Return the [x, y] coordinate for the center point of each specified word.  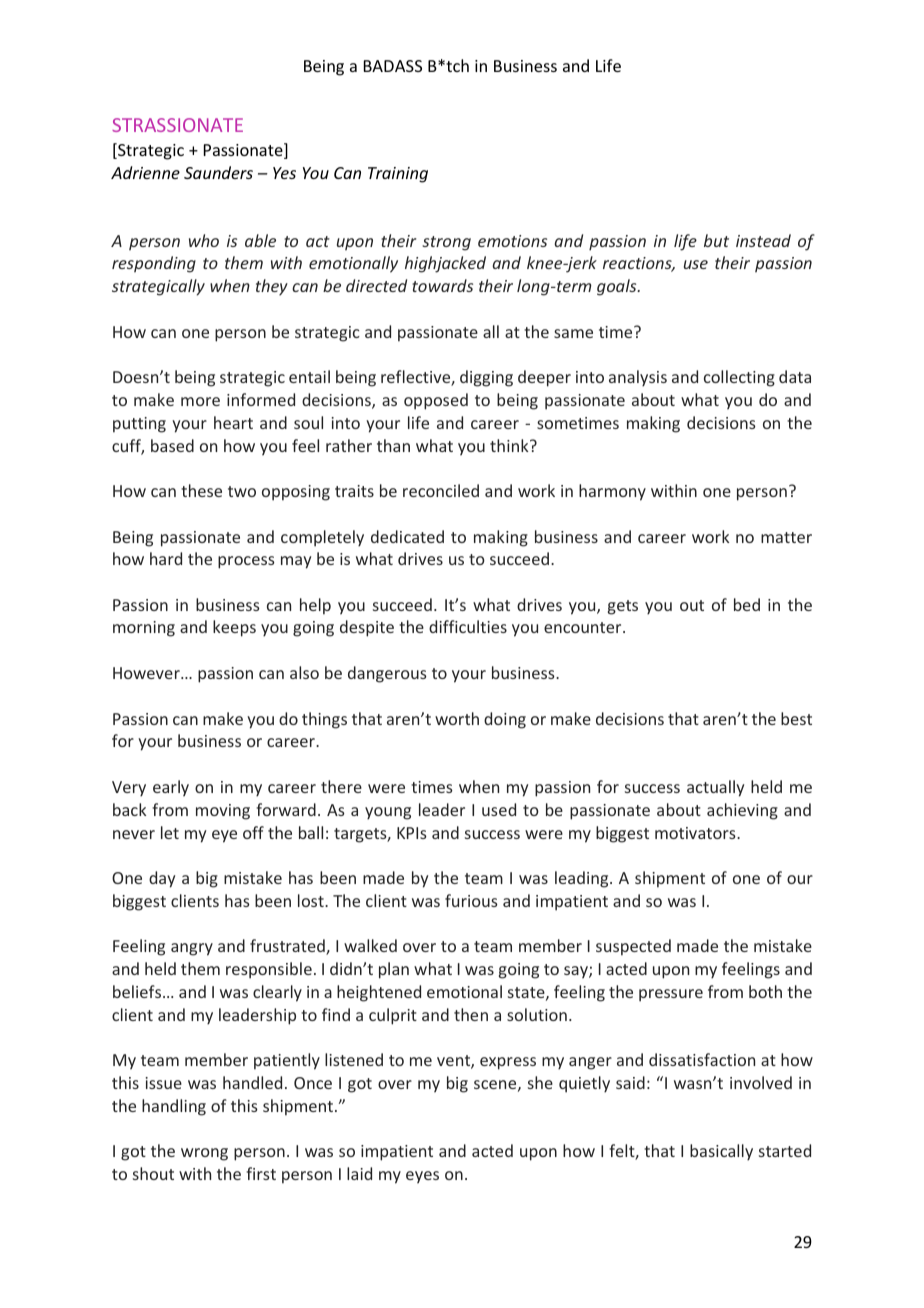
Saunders [218, 172]
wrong [204, 1154]
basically [721, 1152]
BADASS [393, 66]
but [716, 240]
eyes [422, 1177]
